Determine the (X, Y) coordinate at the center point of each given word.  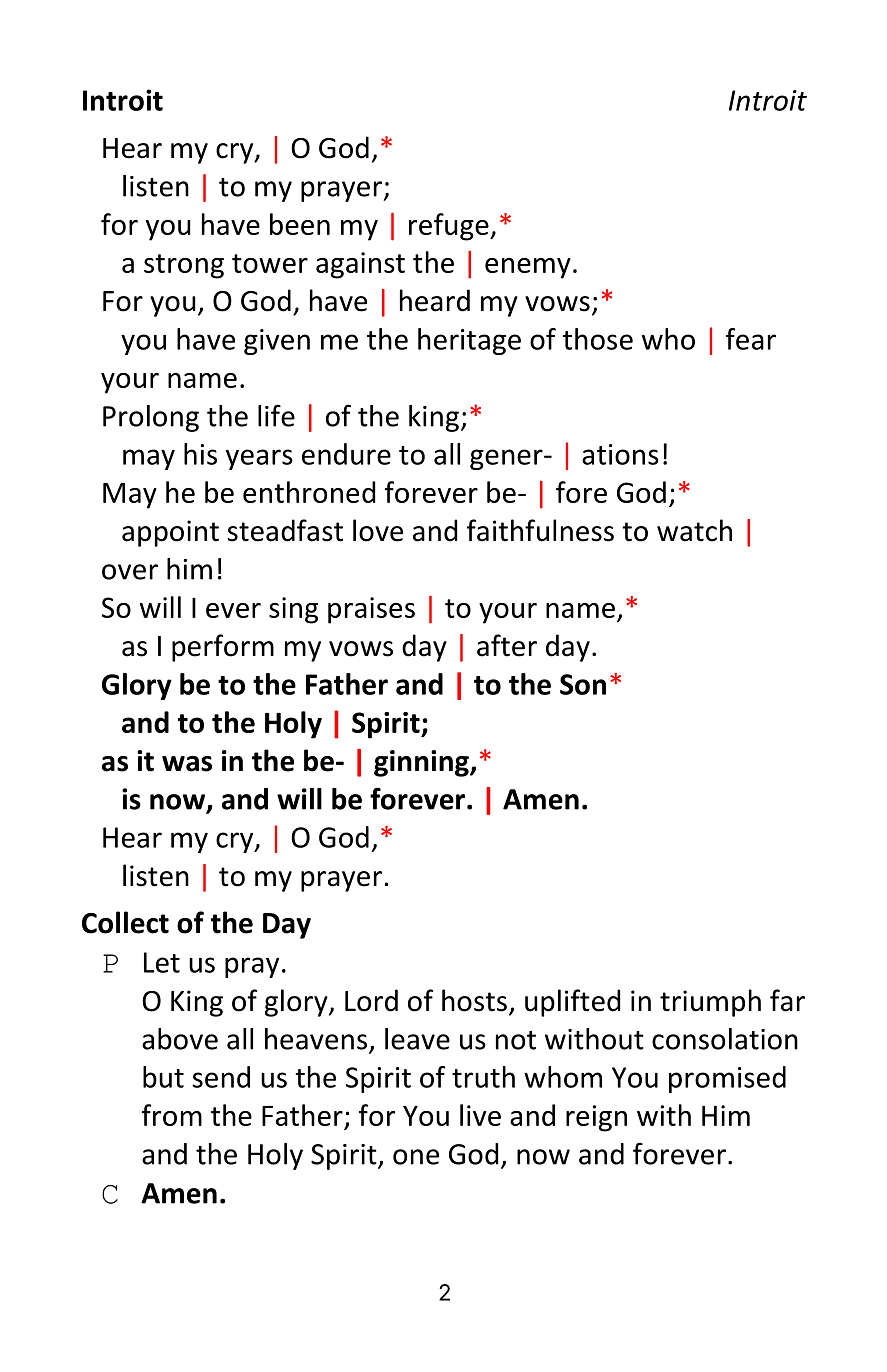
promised (727, 1079)
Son (583, 684)
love (378, 530)
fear (751, 339)
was (187, 764)
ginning (422, 763)
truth (483, 1077)
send (221, 1077)
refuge (450, 227)
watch (694, 530)
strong (184, 266)
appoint (170, 533)
